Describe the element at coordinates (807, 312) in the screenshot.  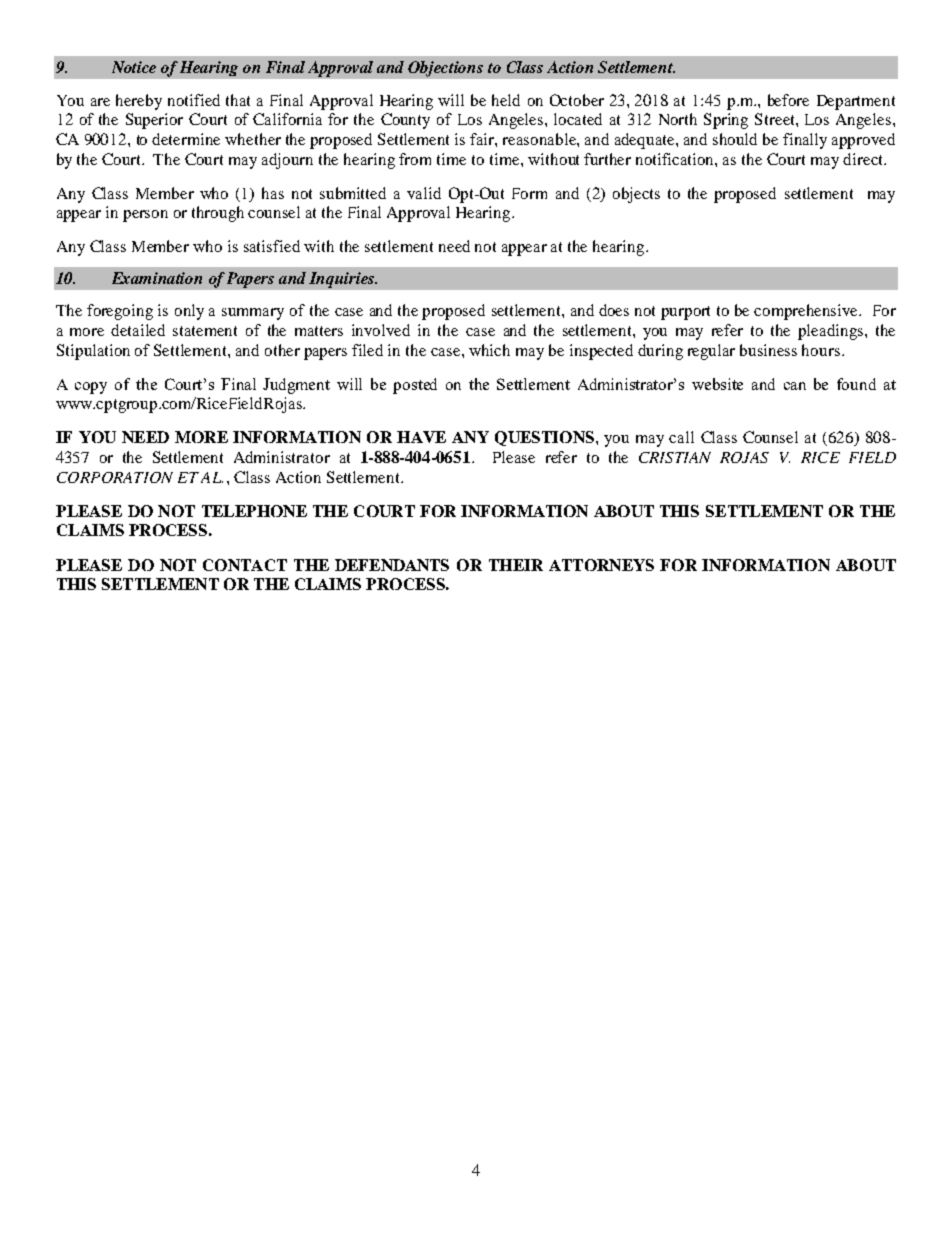
I see `comprehensive` at that location.
